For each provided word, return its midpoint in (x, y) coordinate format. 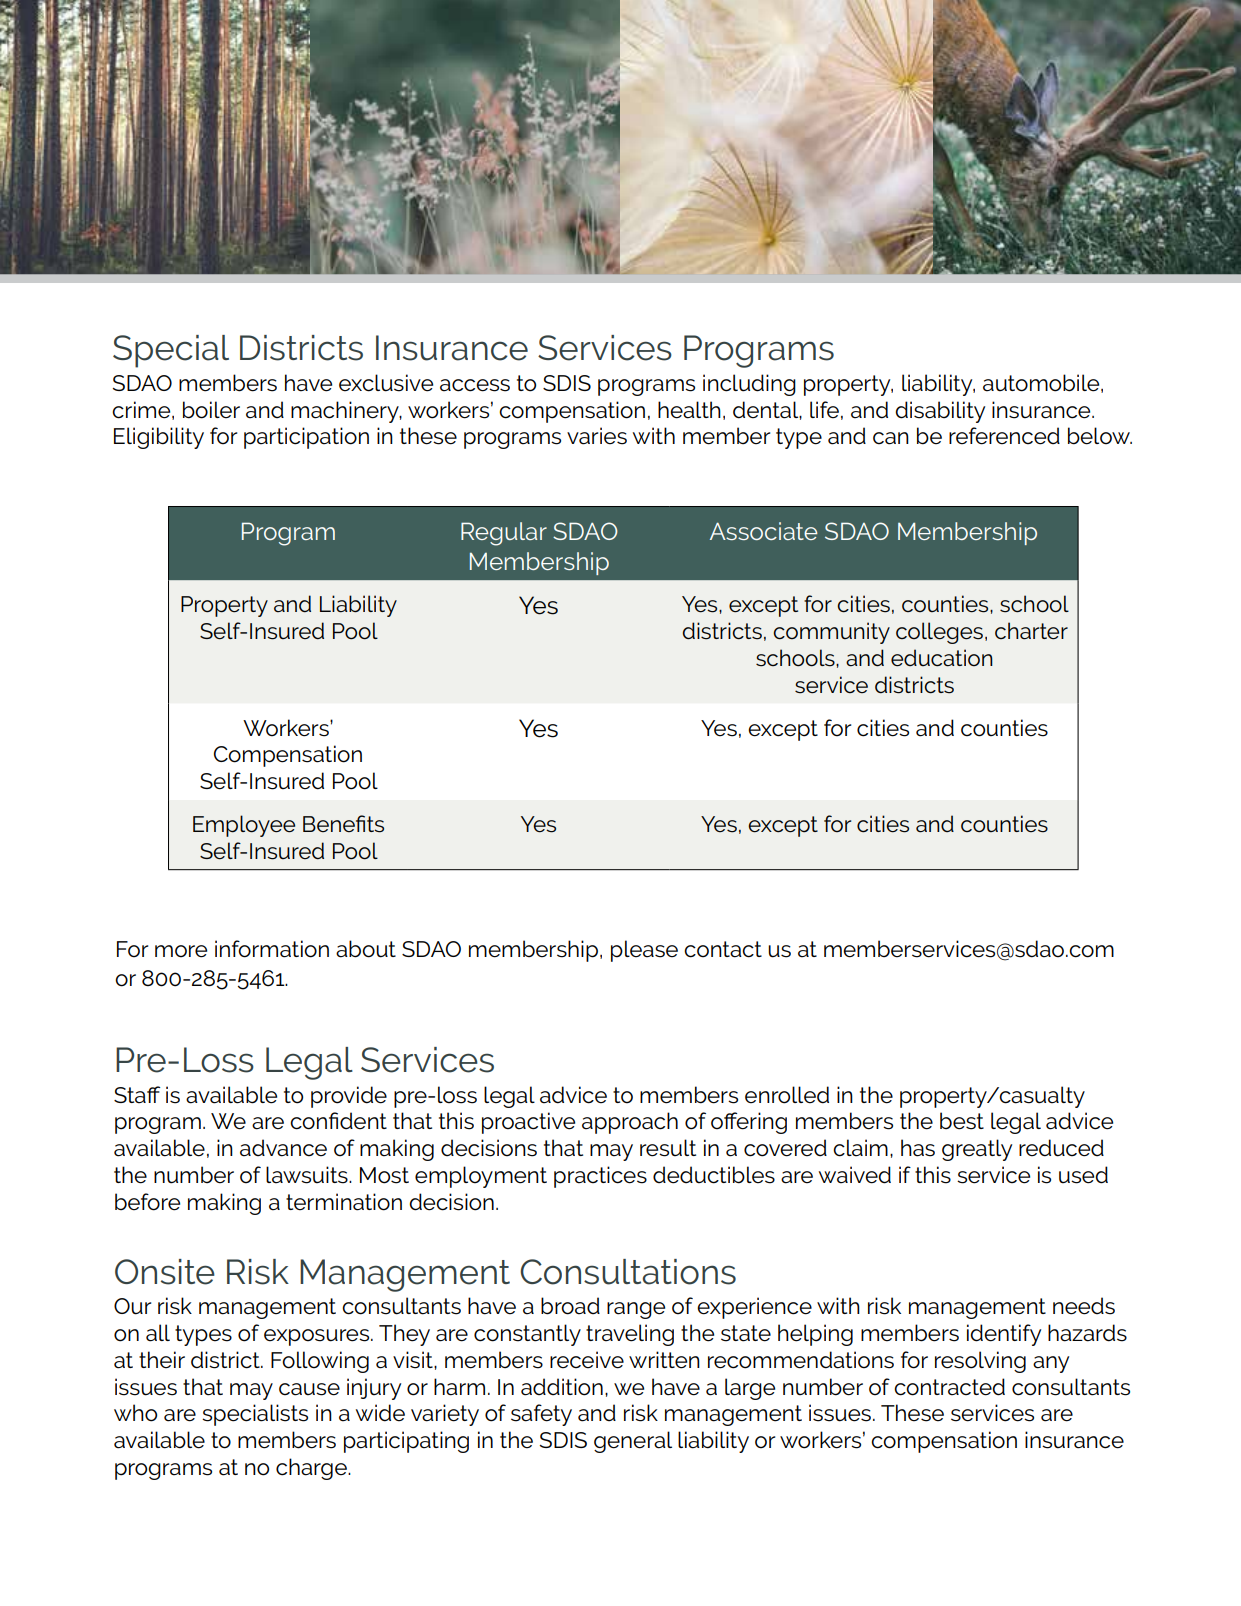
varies (597, 436)
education (942, 658)
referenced (1004, 436)
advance (283, 1148)
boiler (211, 410)
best (962, 1121)
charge (312, 1469)
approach (630, 1123)
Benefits (343, 824)
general (633, 1442)
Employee (244, 826)
